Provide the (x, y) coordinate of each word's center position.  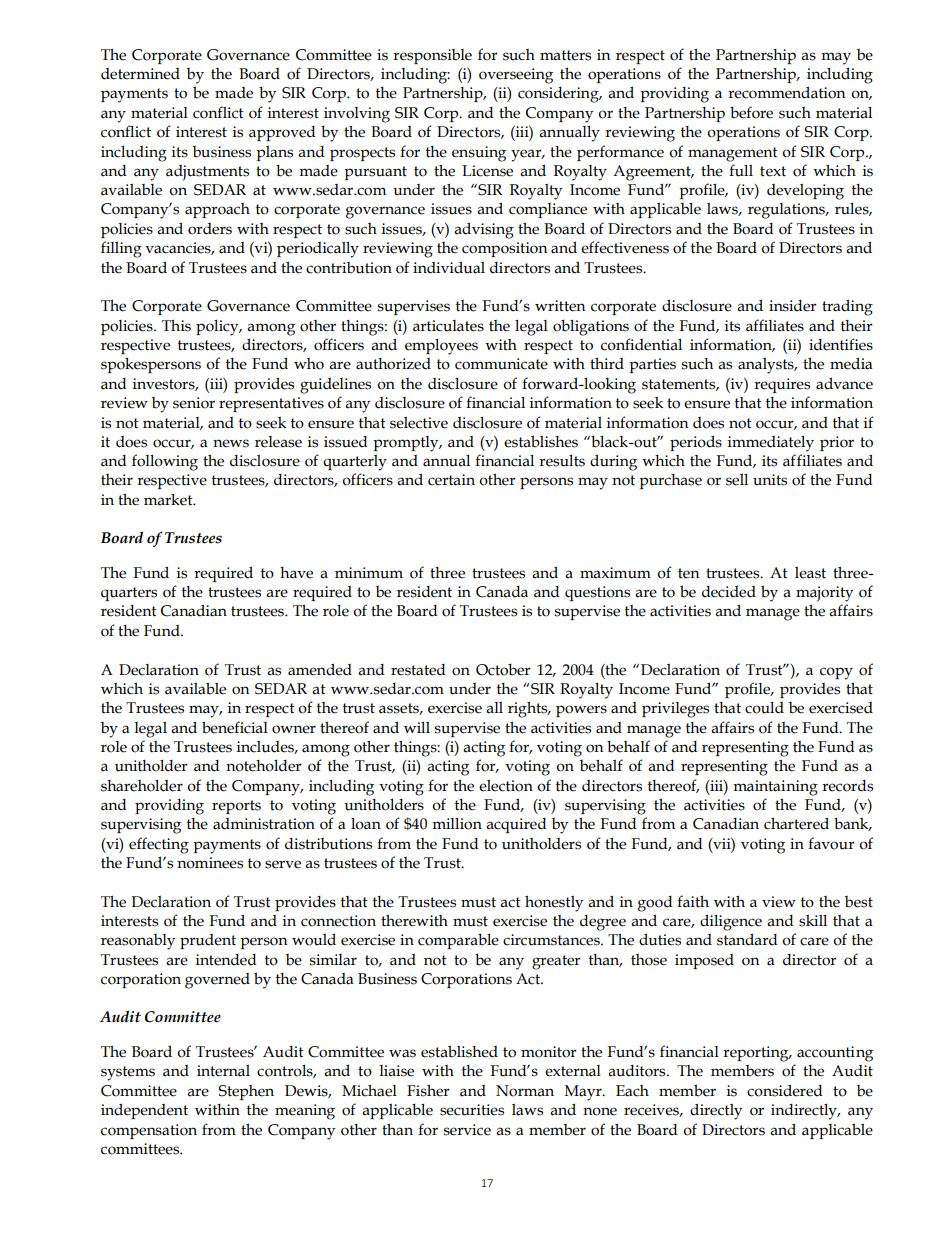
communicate (501, 364)
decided (729, 592)
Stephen (246, 1092)
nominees (210, 863)
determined (140, 74)
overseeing (516, 76)
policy (218, 328)
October (503, 669)
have (296, 573)
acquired (516, 825)
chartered (796, 823)
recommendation (786, 92)
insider (793, 306)
